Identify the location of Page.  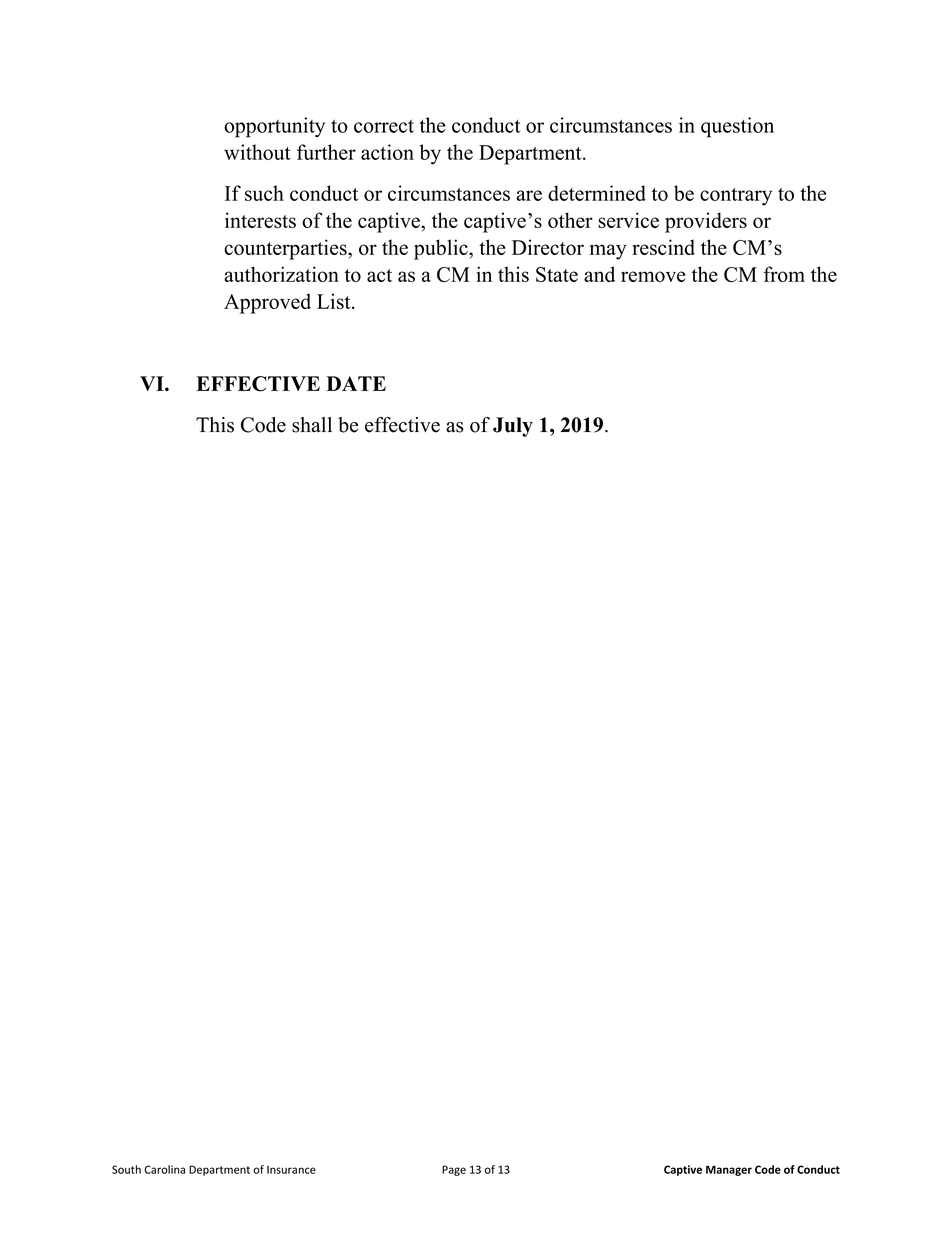
(454, 1170).
